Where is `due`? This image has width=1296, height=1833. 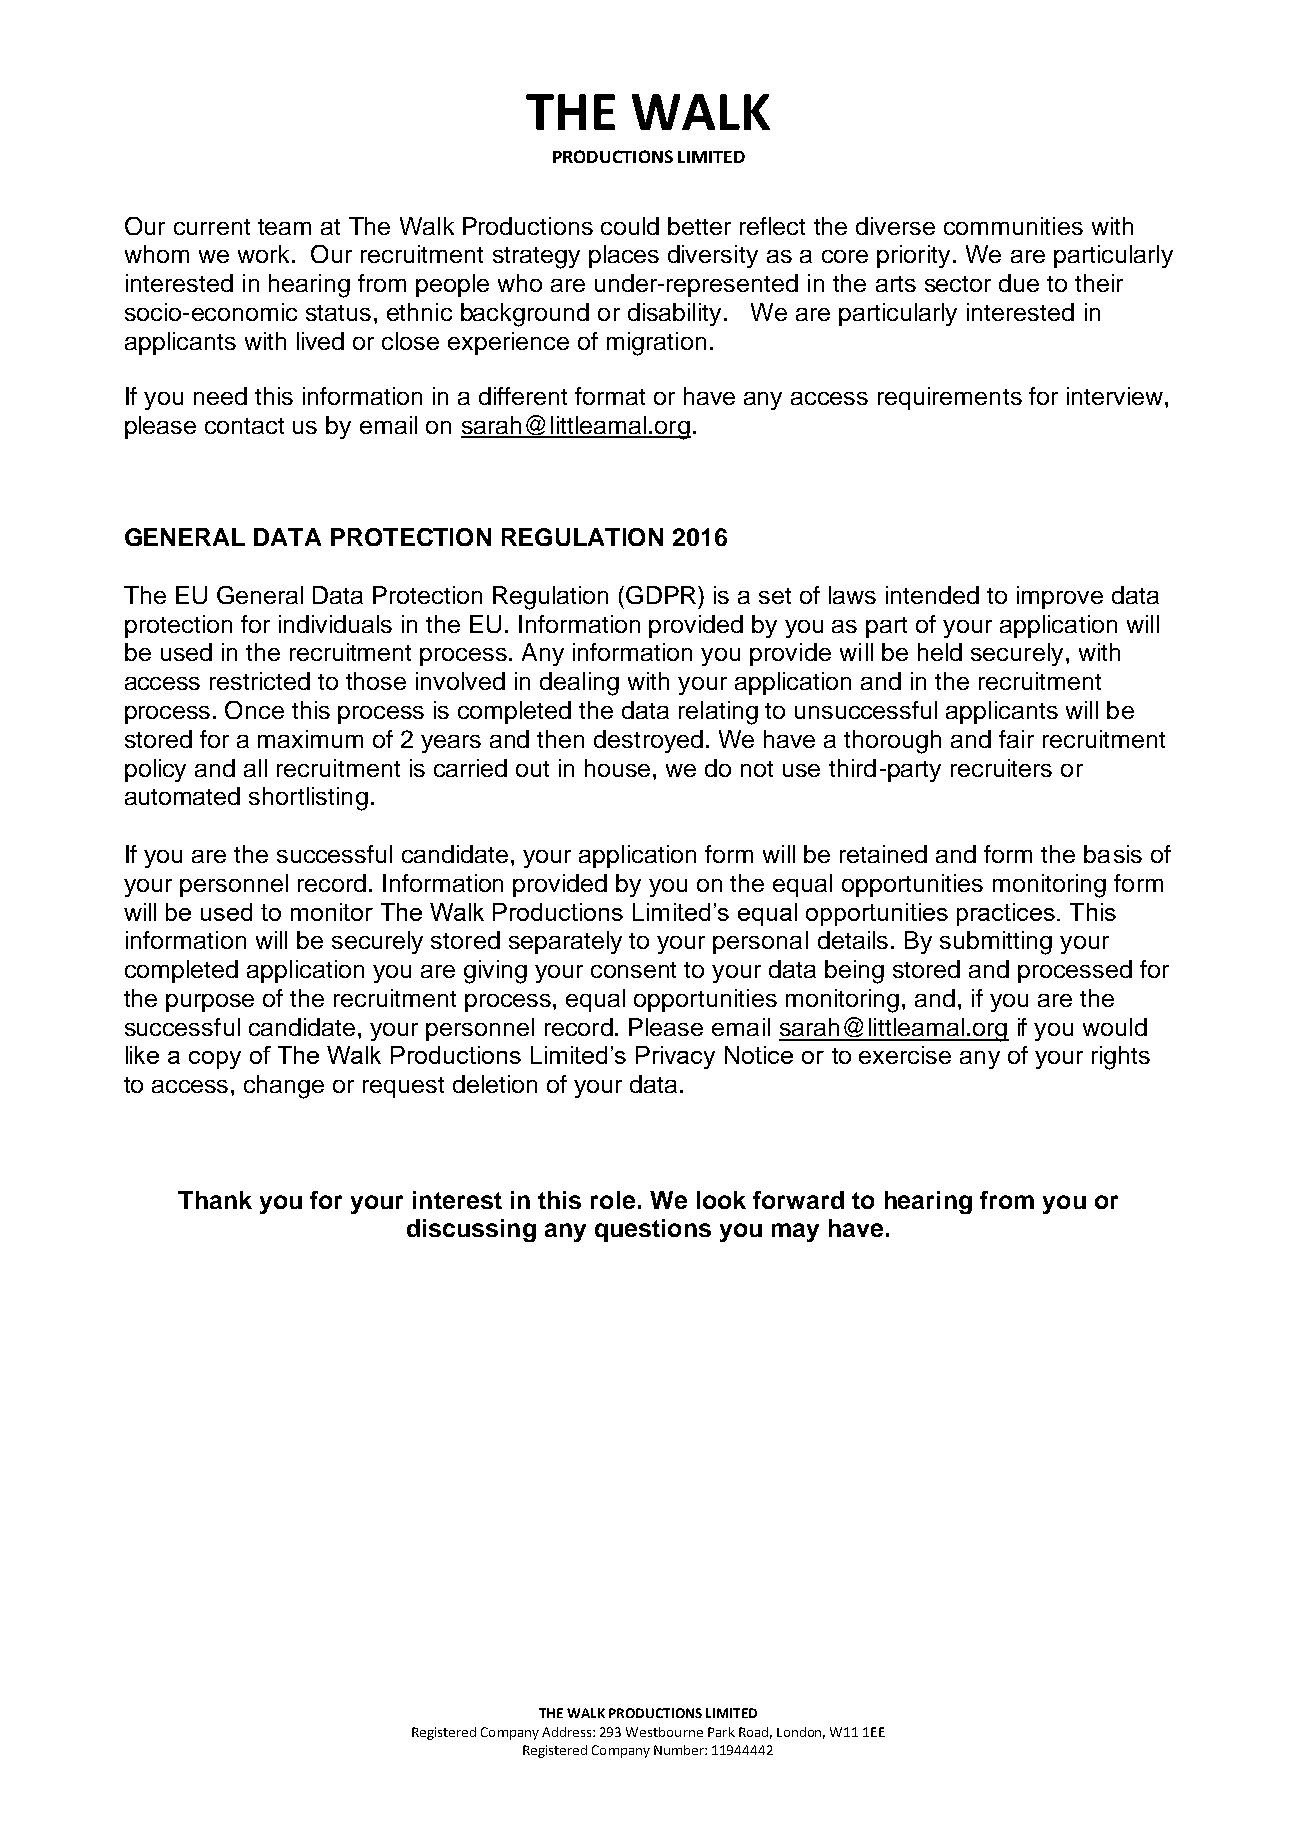
due is located at coordinates (1019, 283).
